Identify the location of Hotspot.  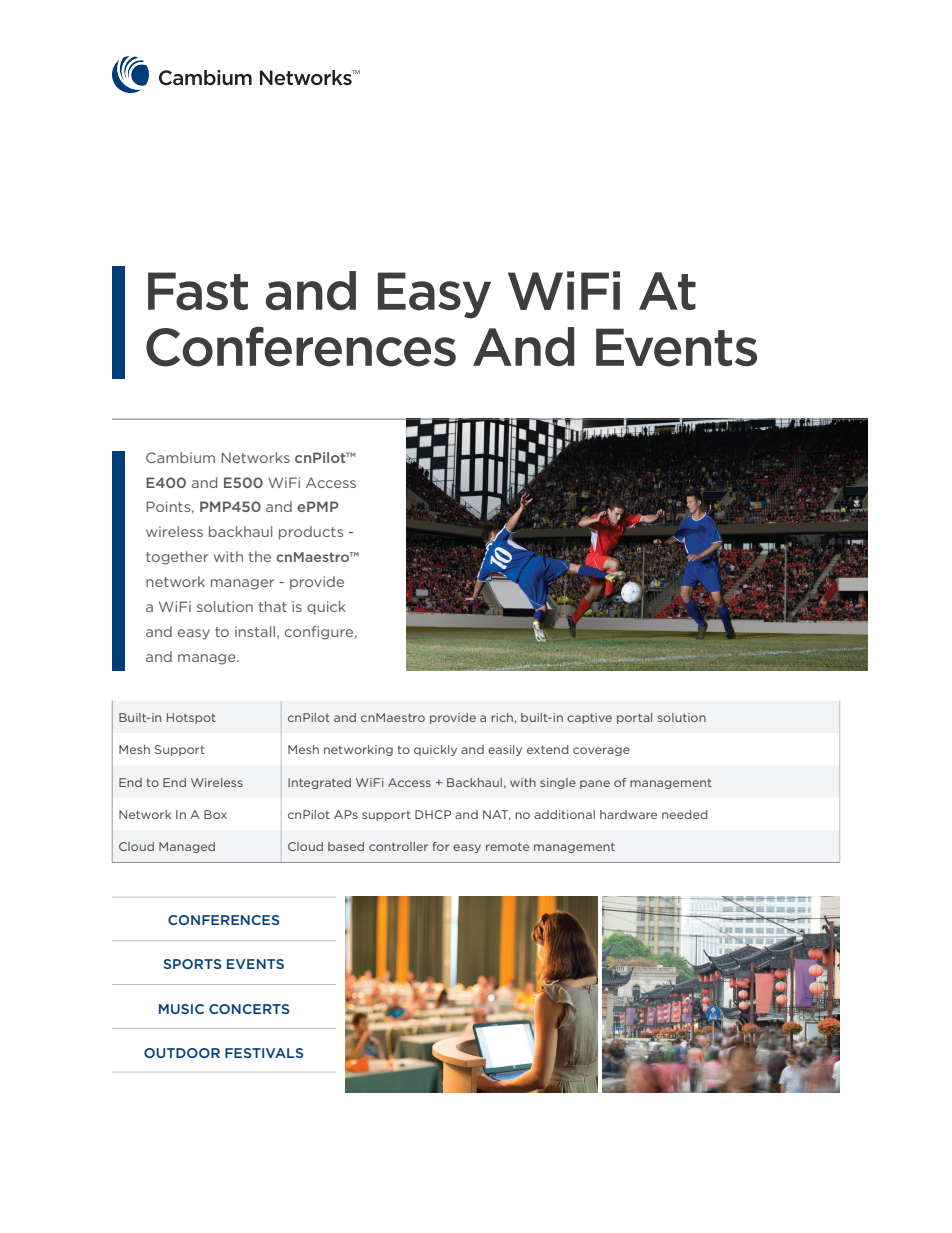
(191, 718).
